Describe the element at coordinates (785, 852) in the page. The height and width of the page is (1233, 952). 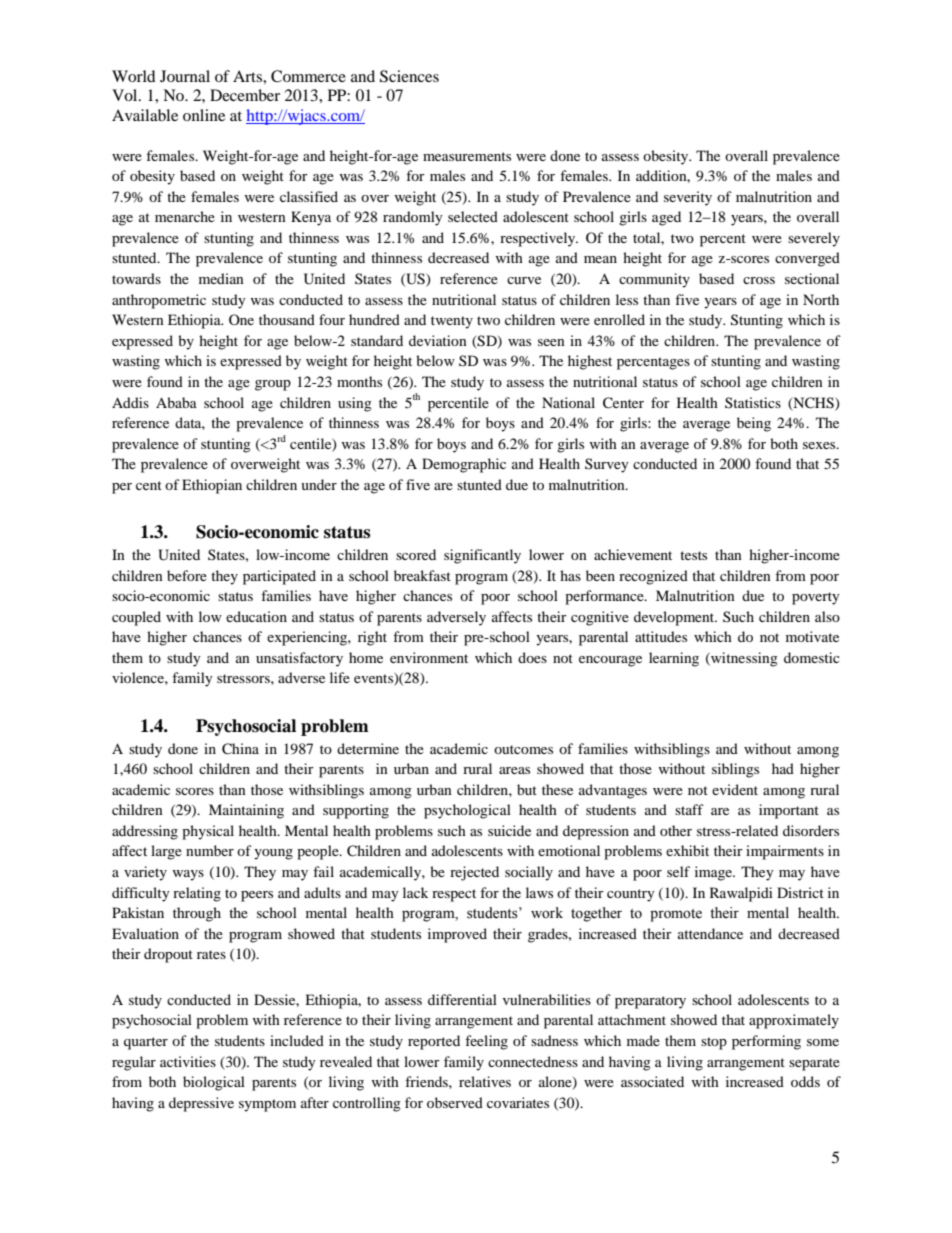
I see `impairments` at that location.
